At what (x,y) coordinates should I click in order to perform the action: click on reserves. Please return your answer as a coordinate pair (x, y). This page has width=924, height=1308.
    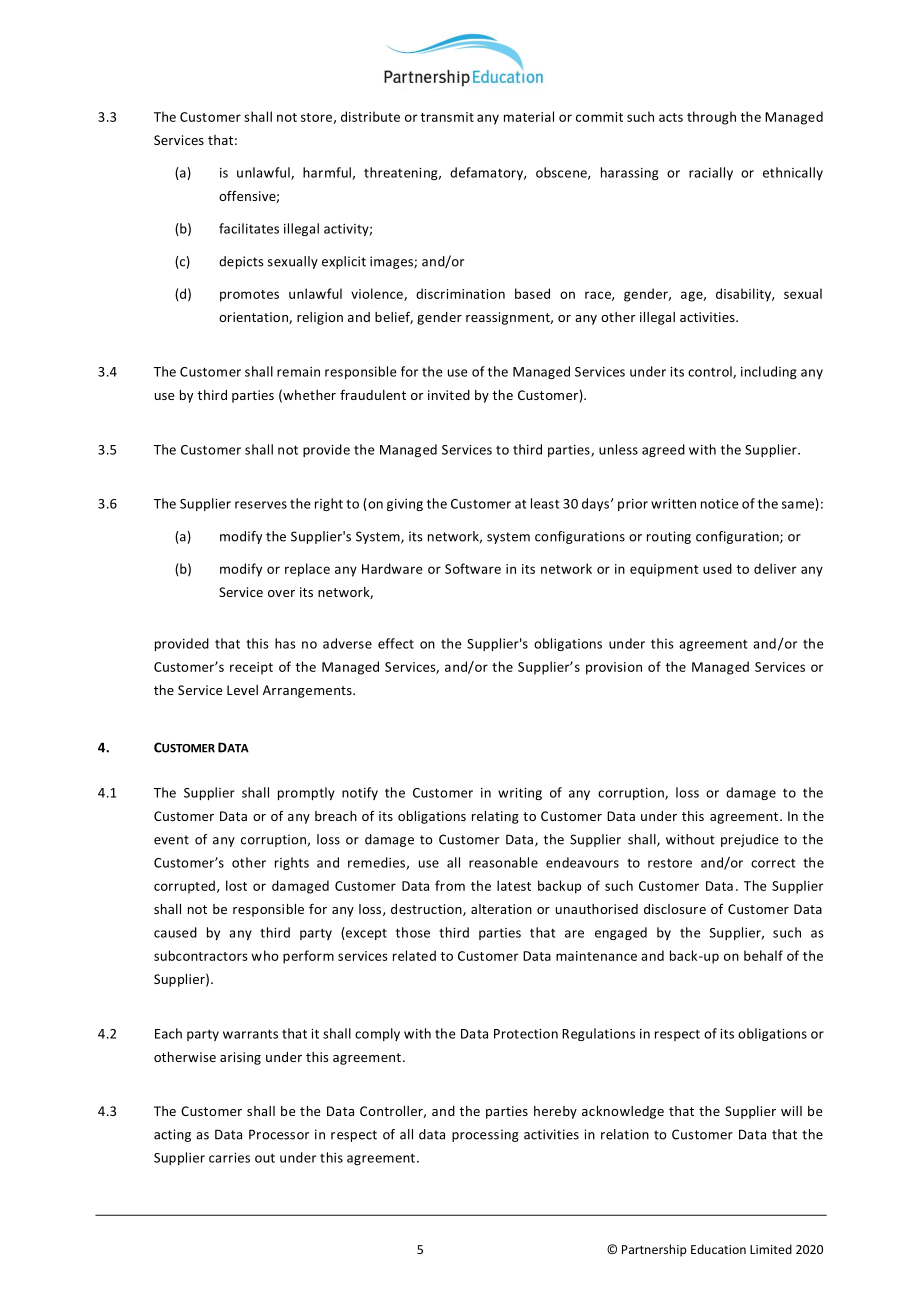
    Looking at the image, I should click on (261, 505).
